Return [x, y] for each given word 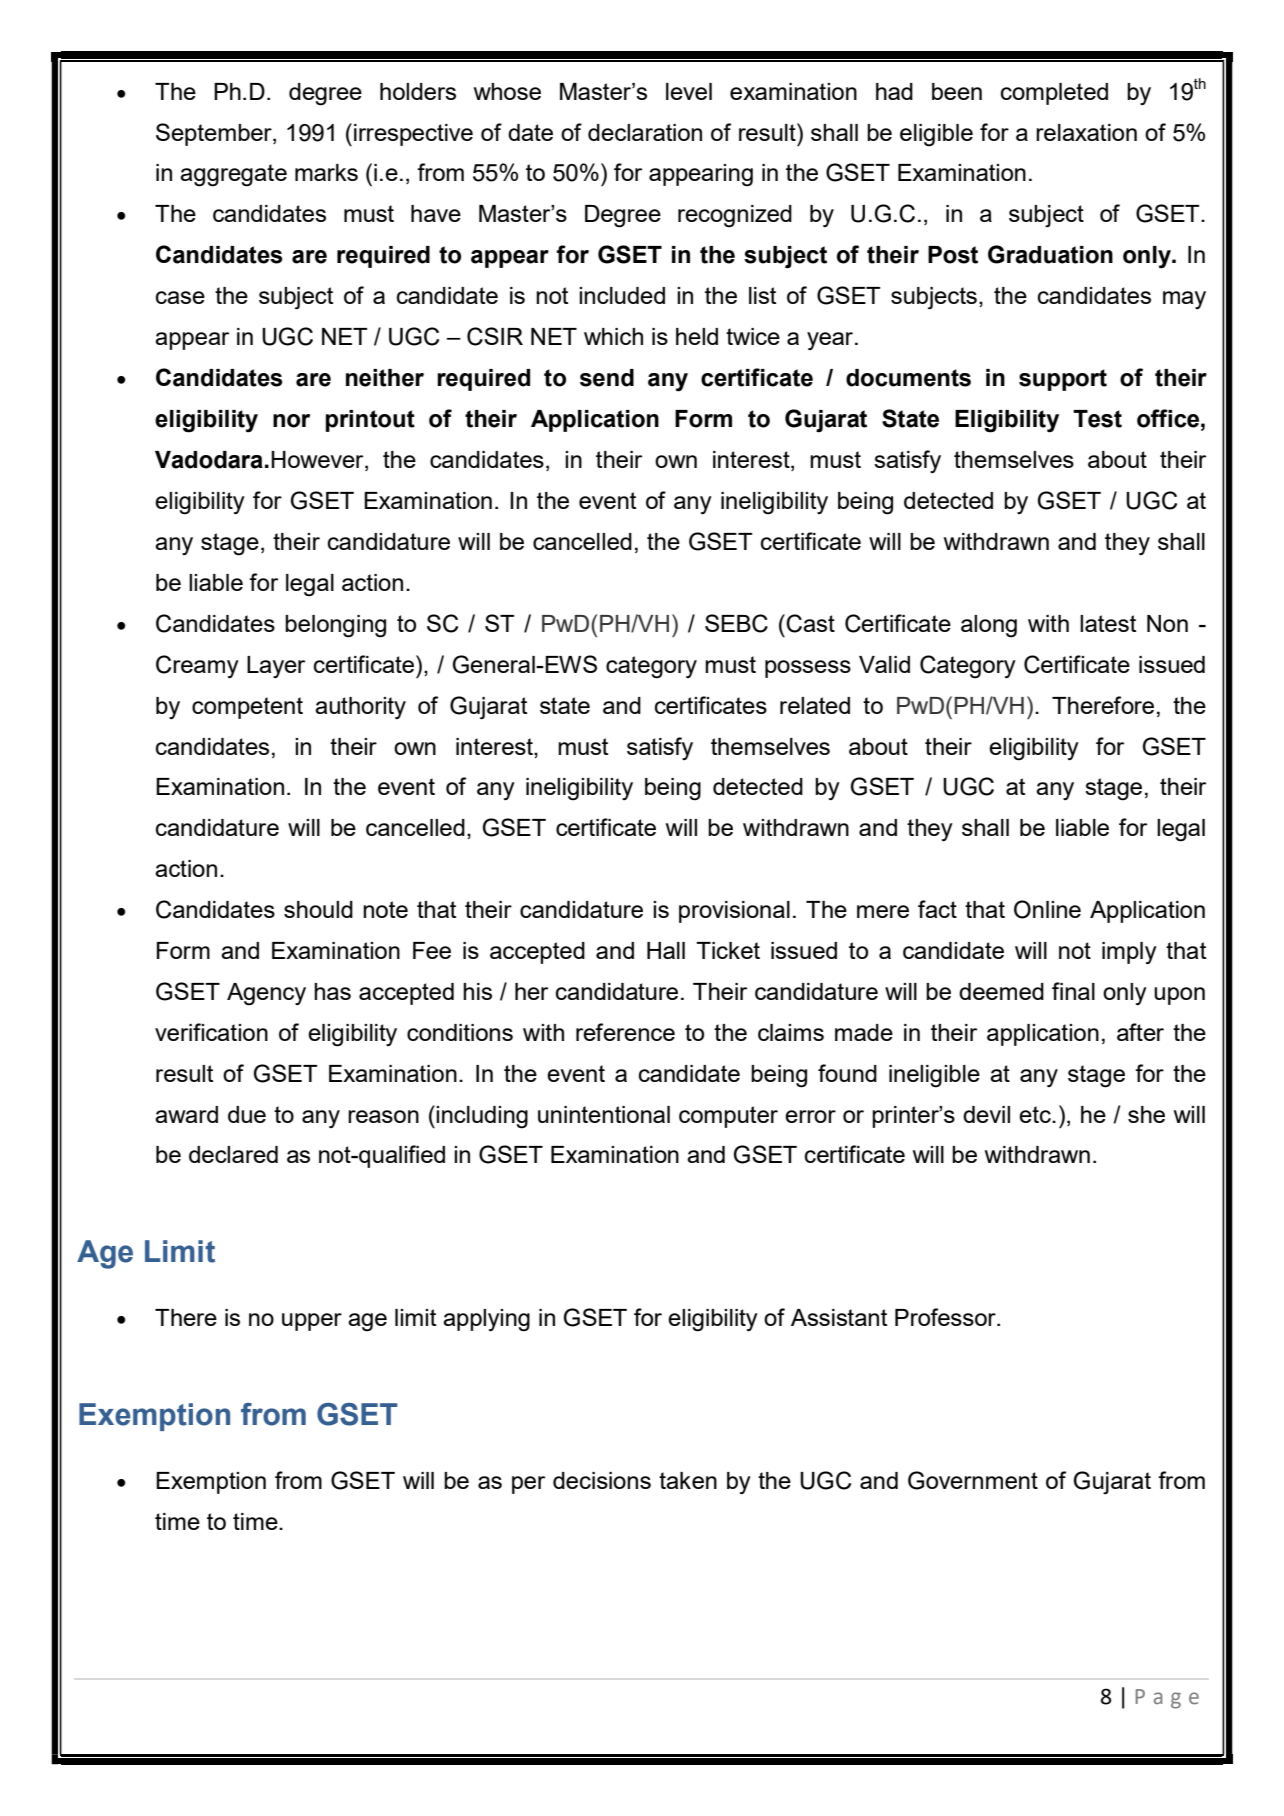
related [815, 705]
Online [1047, 909]
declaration [645, 132]
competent [247, 708]
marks [326, 172]
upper [312, 1322]
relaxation [1086, 132]
